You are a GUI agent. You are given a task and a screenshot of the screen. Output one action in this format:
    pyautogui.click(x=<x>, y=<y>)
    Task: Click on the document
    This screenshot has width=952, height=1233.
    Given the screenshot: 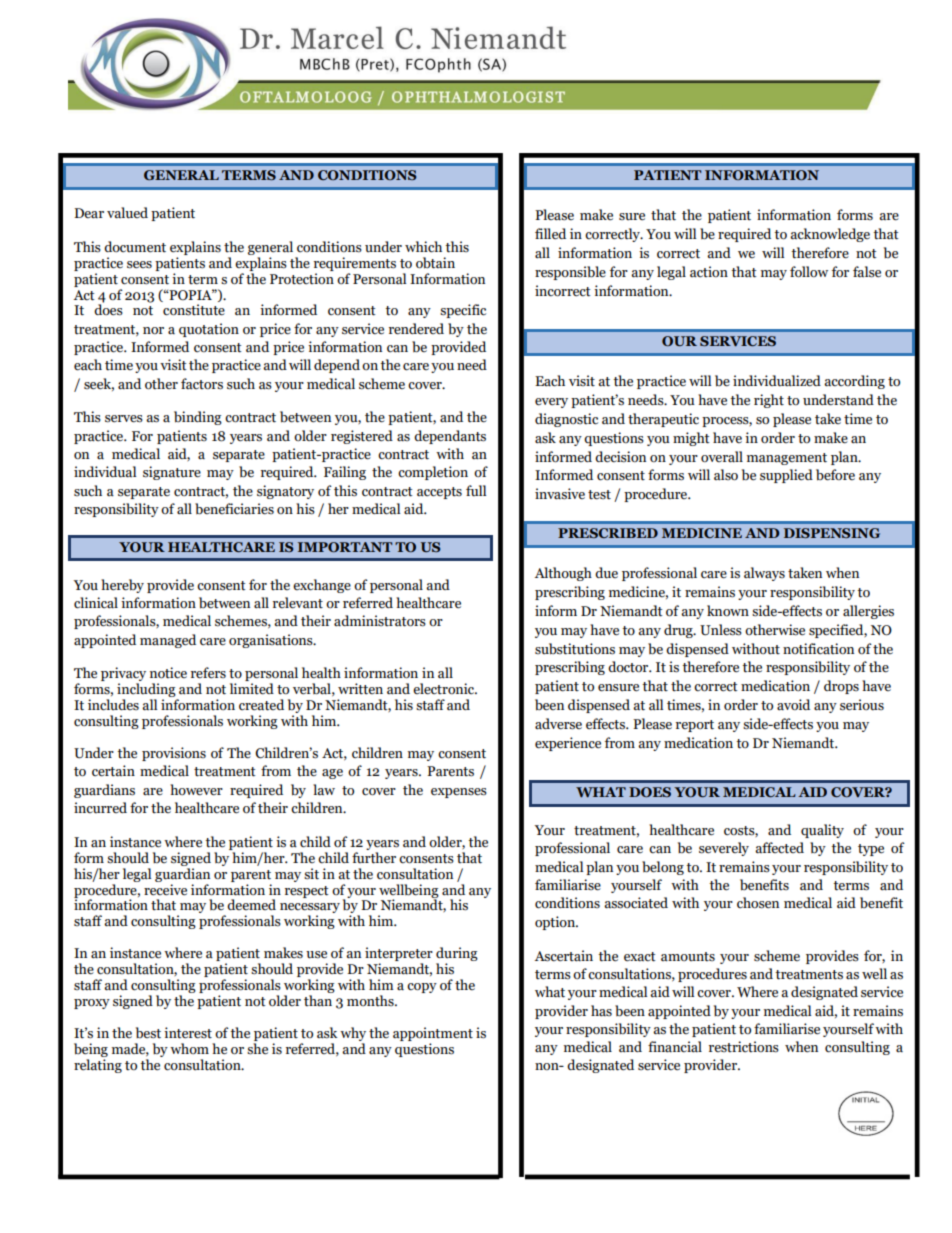 What is the action you would take?
    pyautogui.click(x=135, y=247)
